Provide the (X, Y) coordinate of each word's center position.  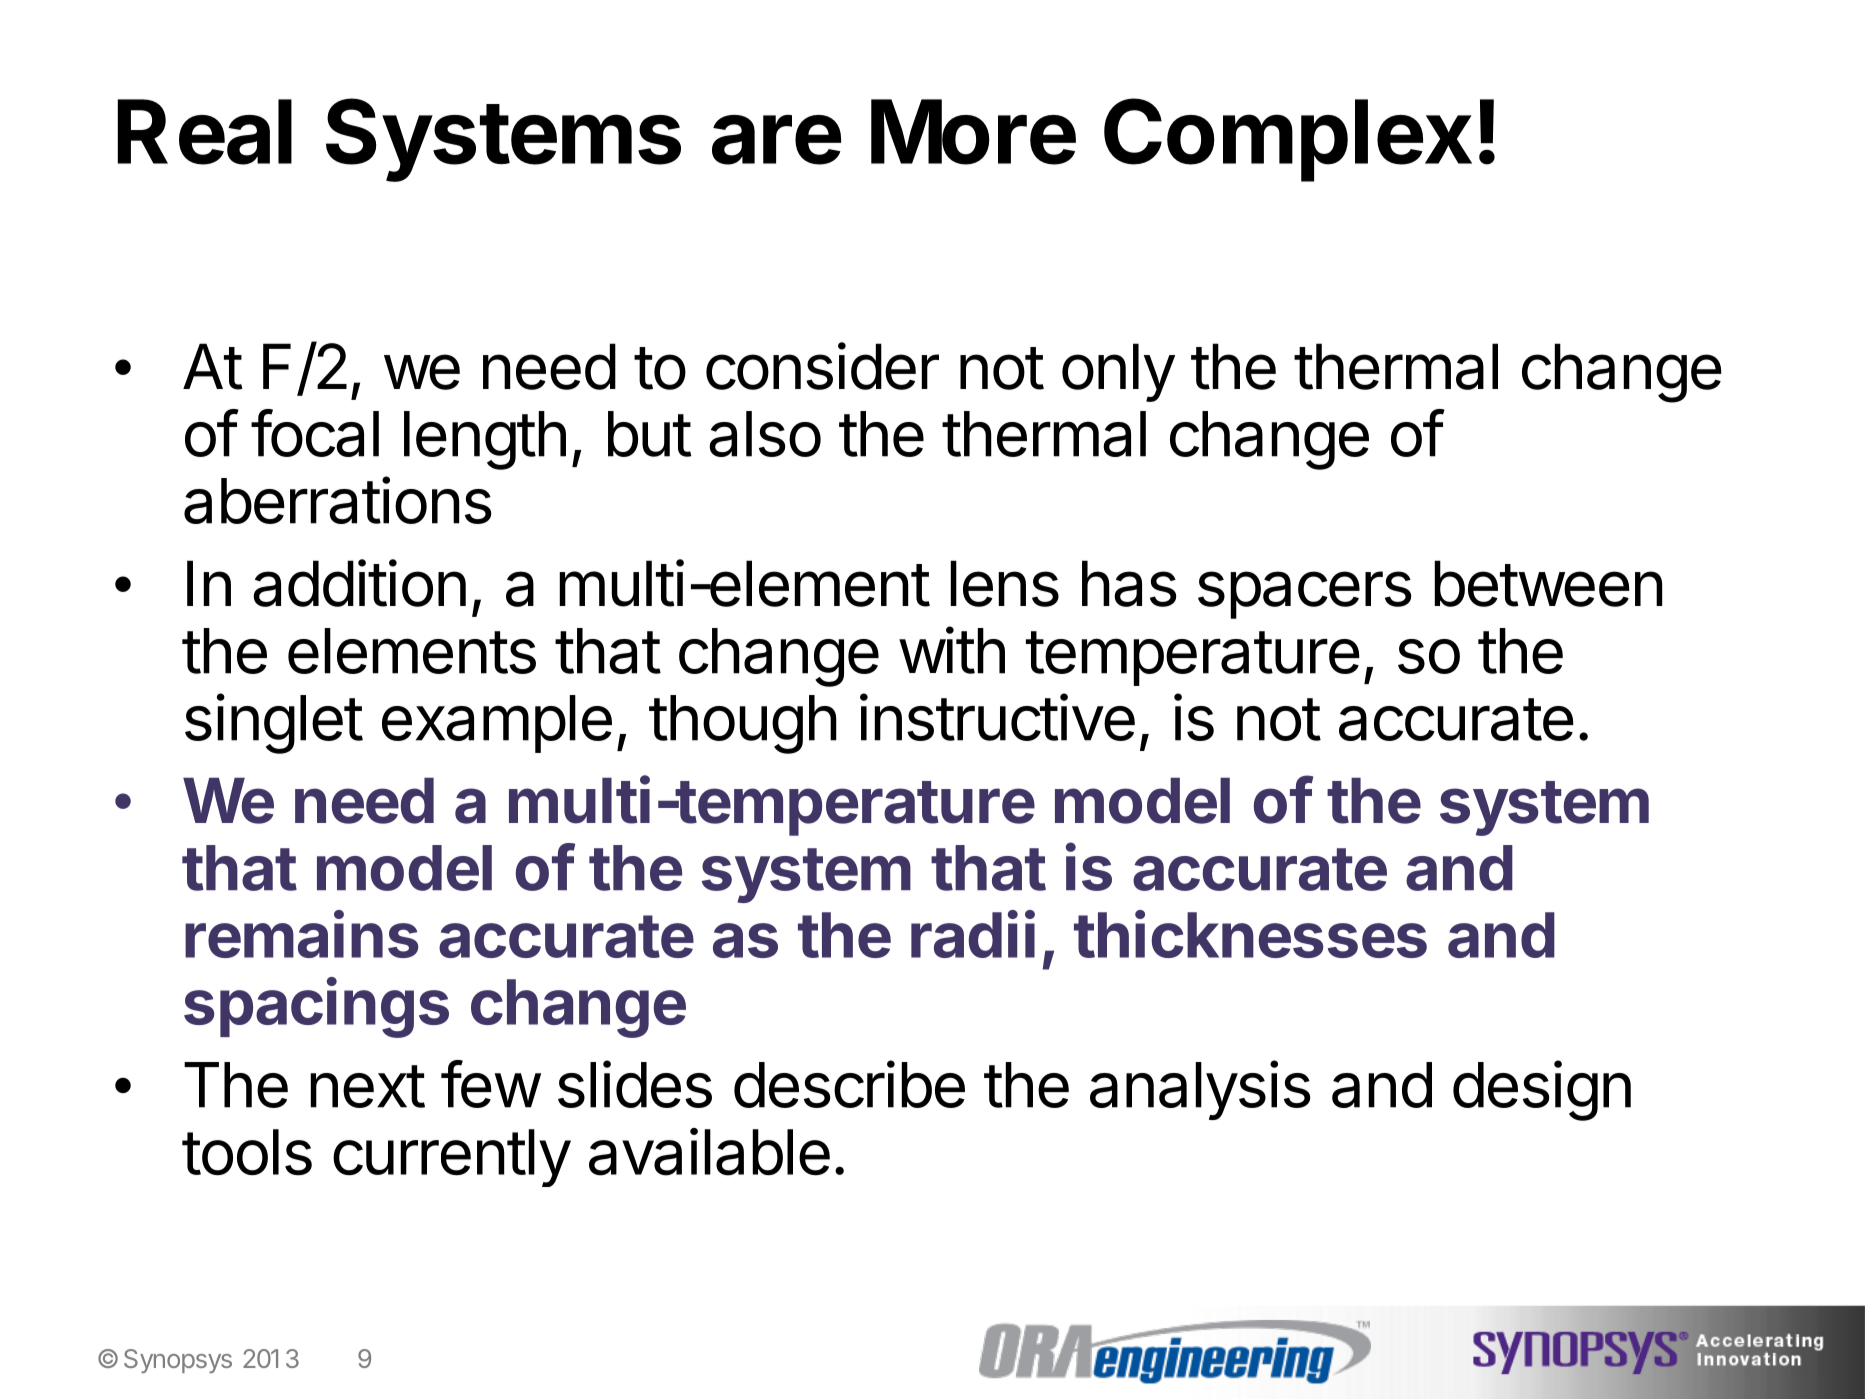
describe (849, 1084)
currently (452, 1158)
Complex (1288, 140)
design (1542, 1090)
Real (204, 132)
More (973, 132)
